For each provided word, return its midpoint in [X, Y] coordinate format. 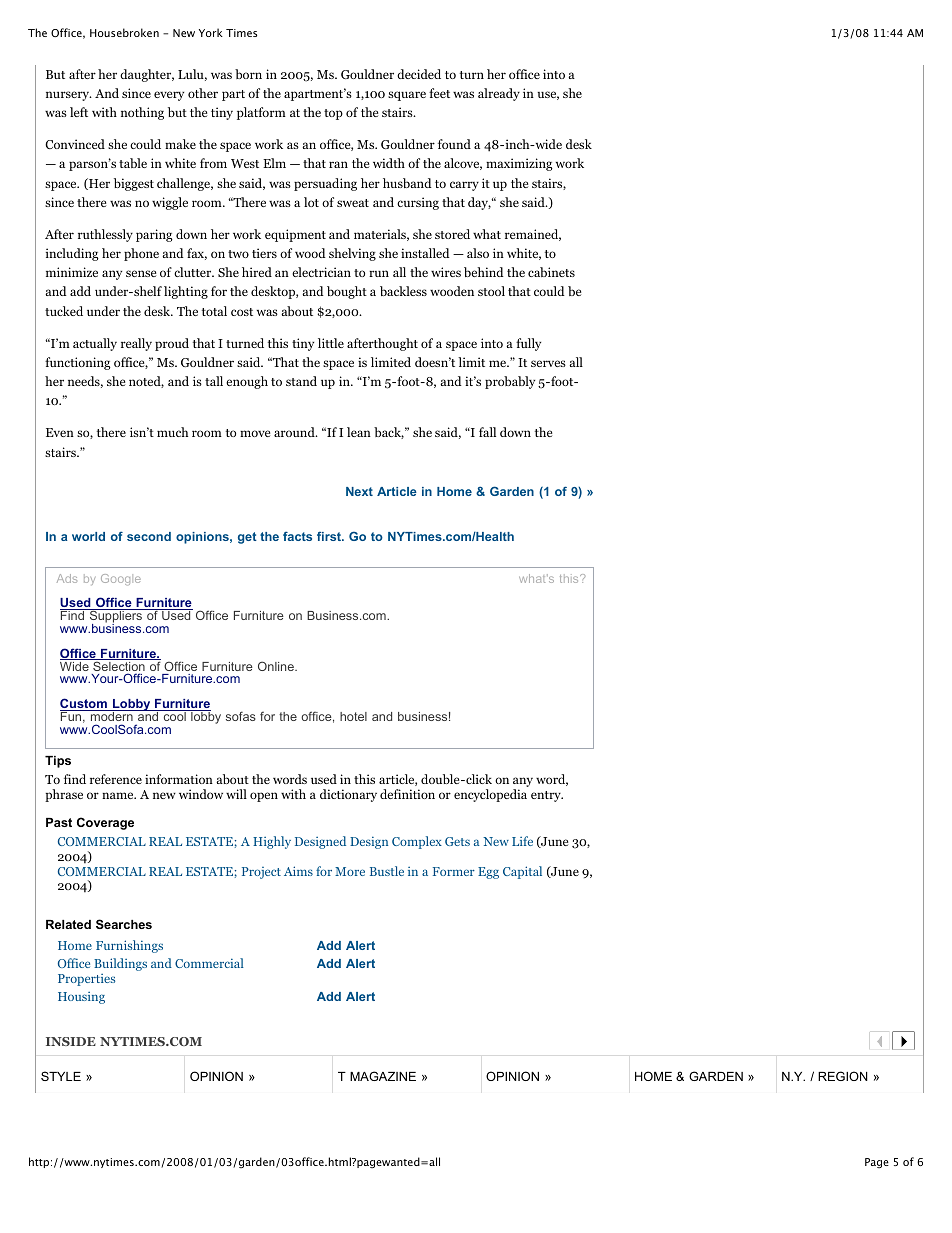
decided [419, 74]
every [169, 96]
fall [487, 432]
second [149, 536]
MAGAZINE [383, 1076]
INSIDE [71, 1041]
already [499, 94]
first [330, 536]
